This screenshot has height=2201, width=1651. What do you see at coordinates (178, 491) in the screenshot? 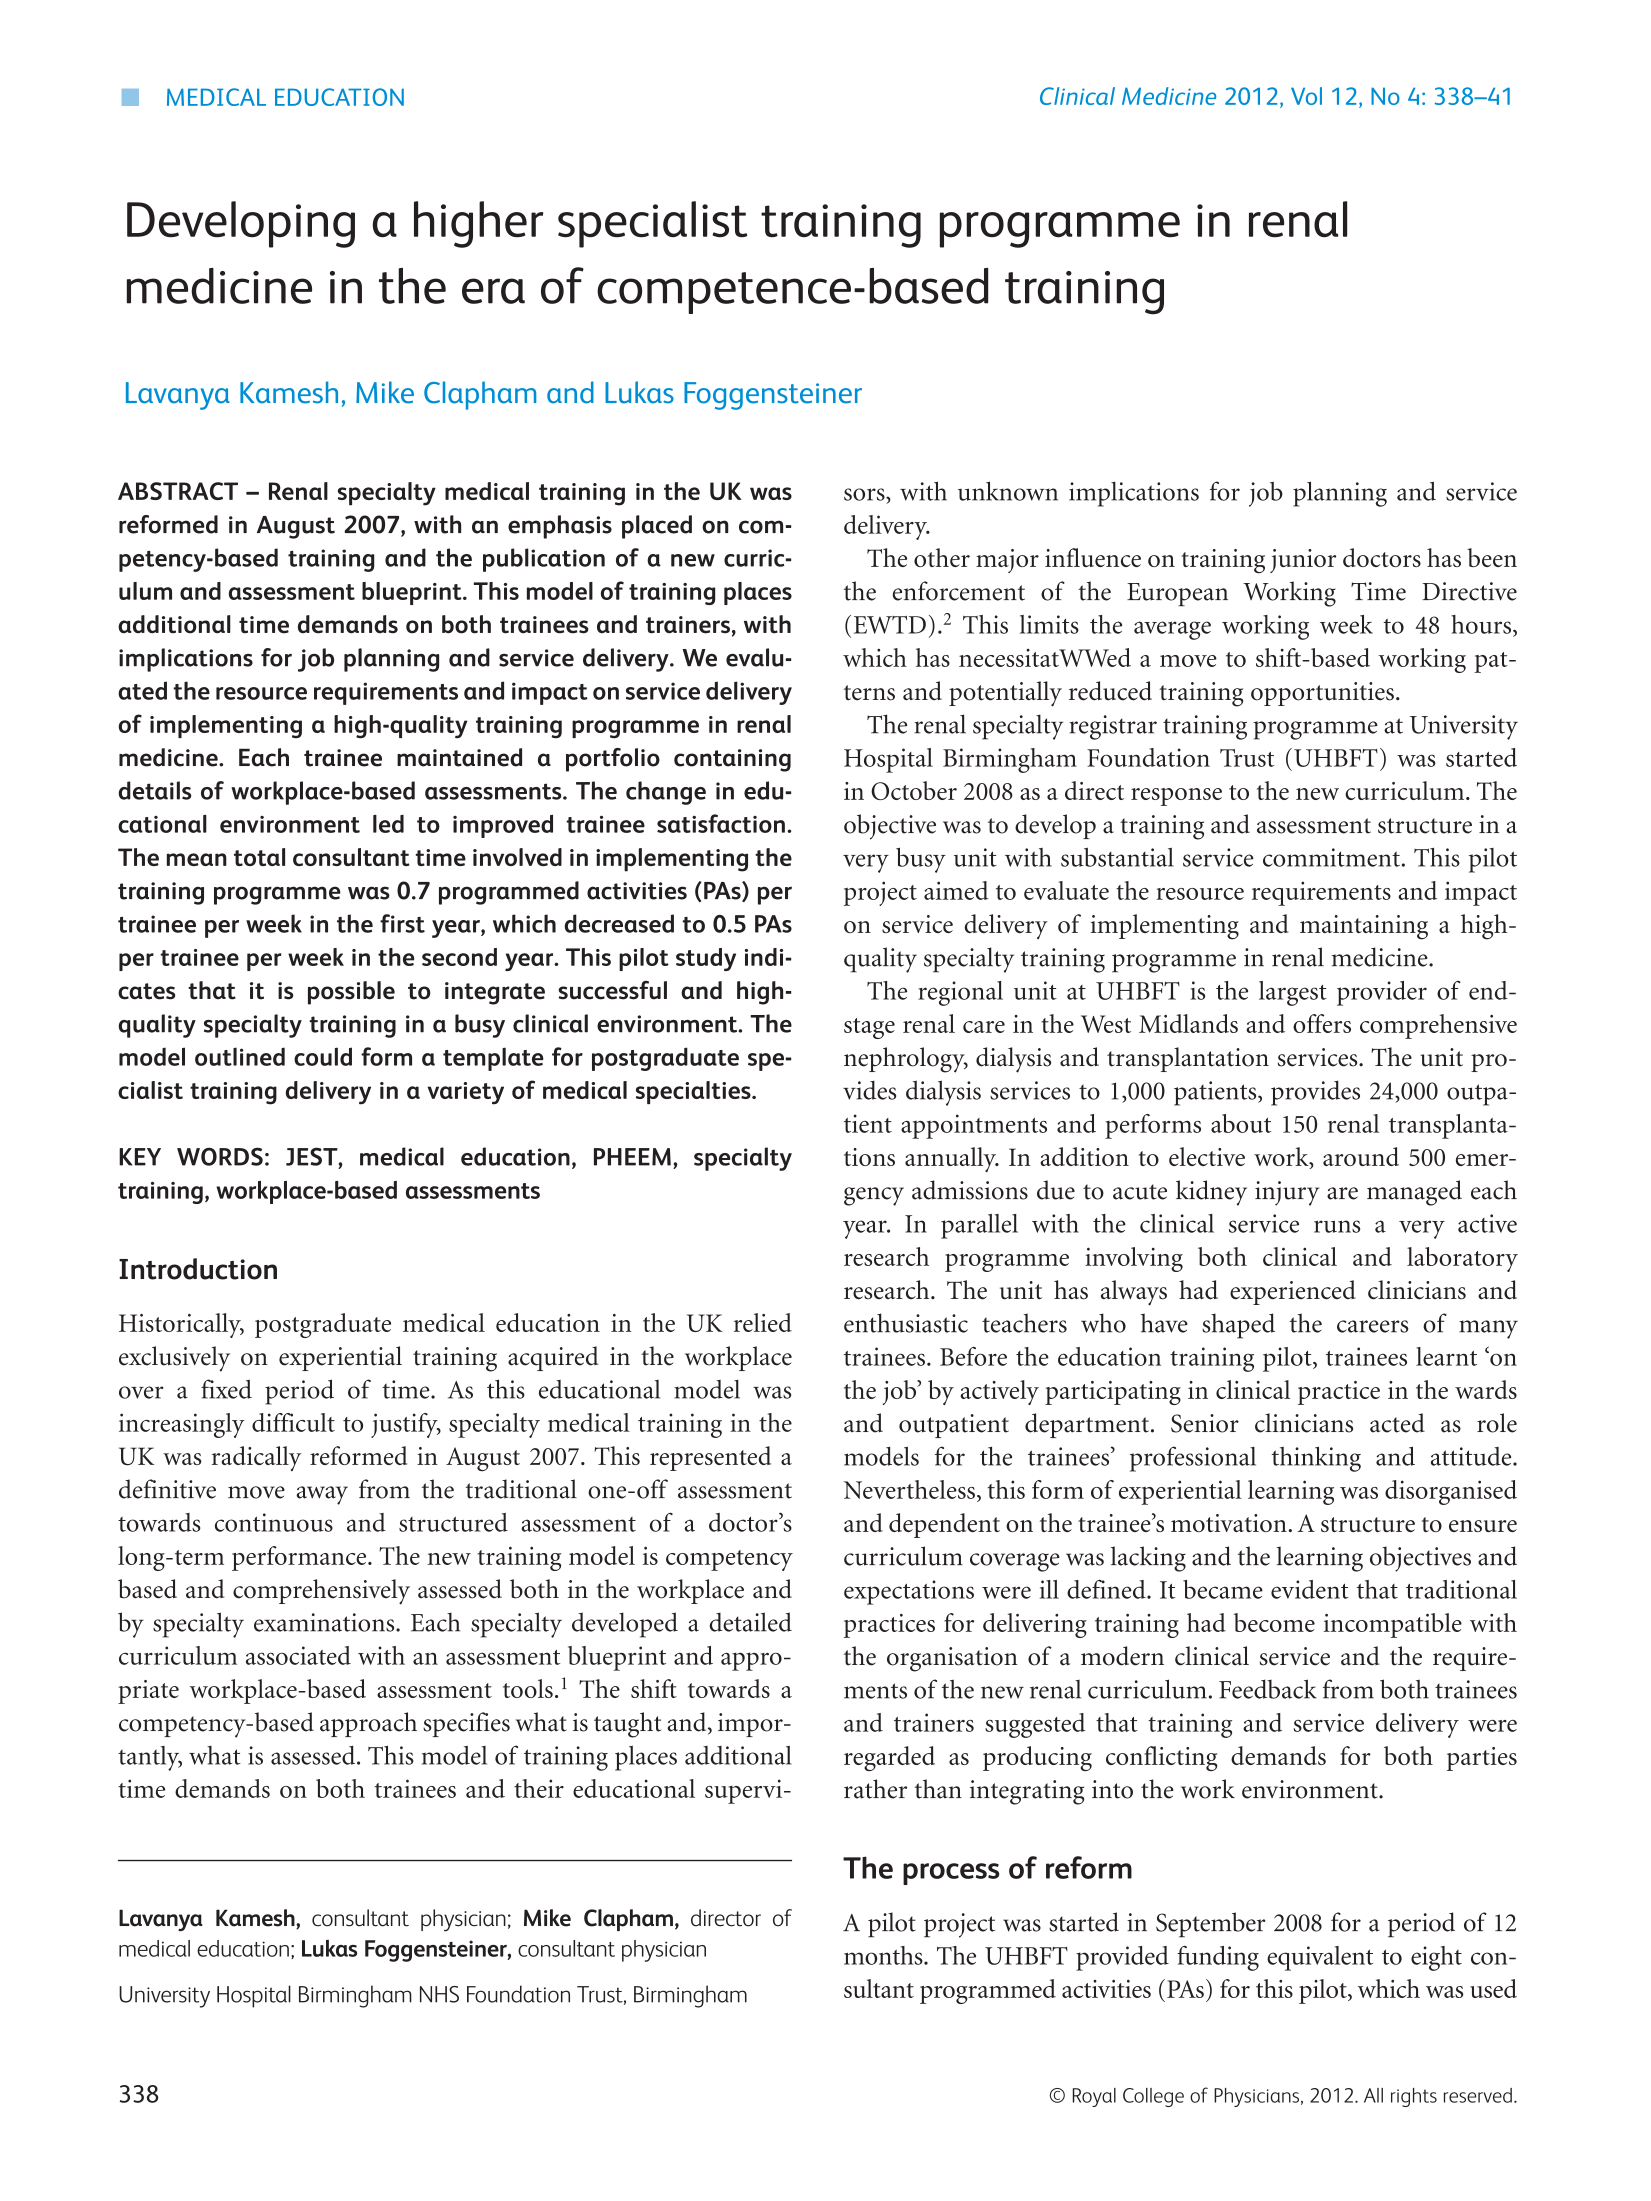
I see `ABSTRACT` at bounding box center [178, 491].
